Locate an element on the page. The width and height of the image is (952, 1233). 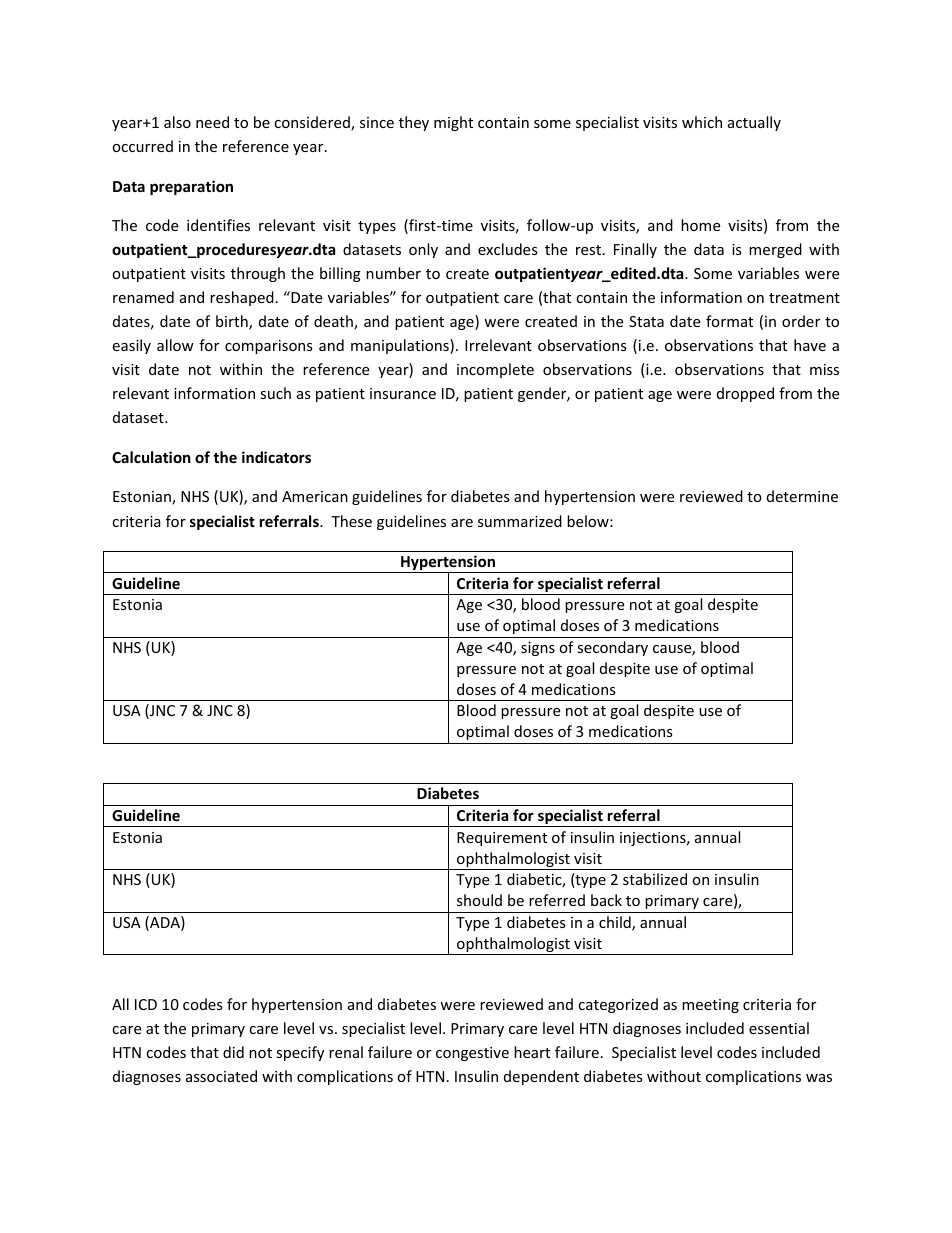
congestive is located at coordinates (472, 1054).
